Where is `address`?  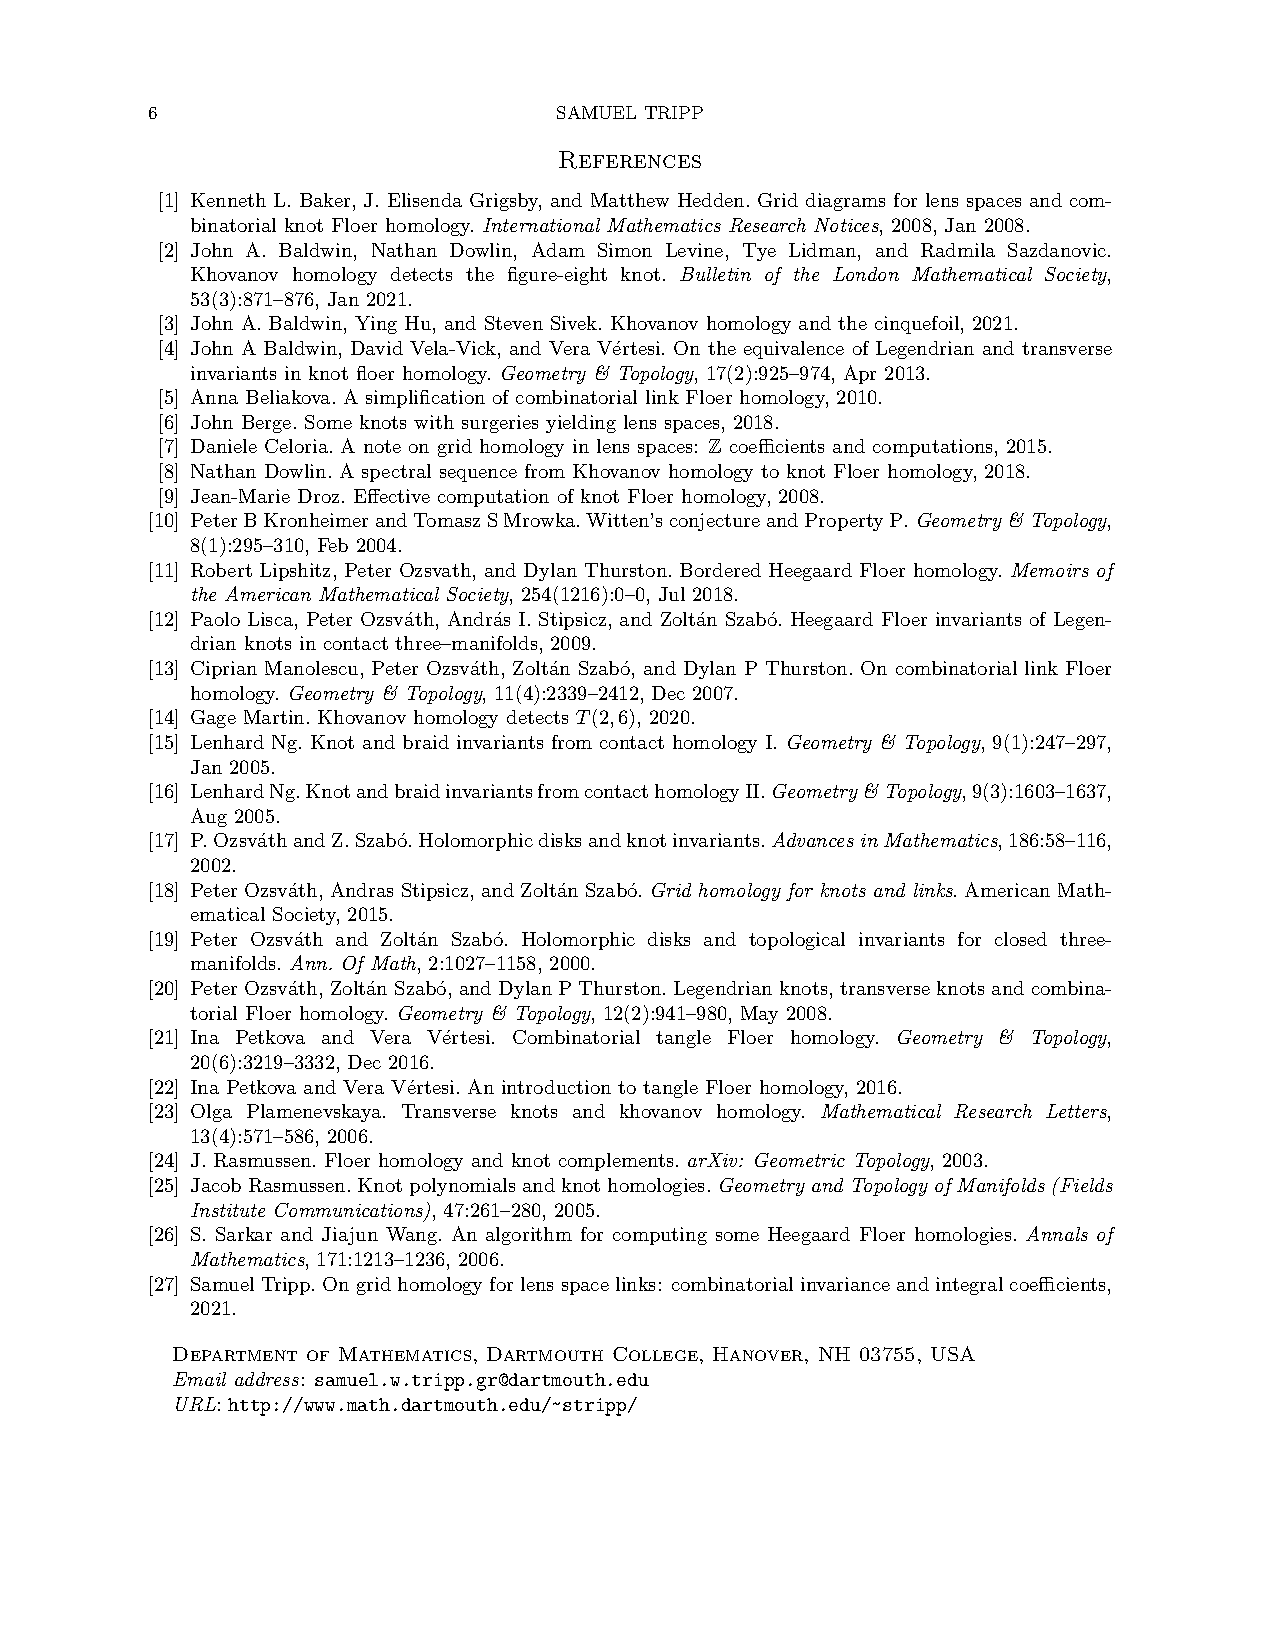 address is located at coordinates (267, 1379).
